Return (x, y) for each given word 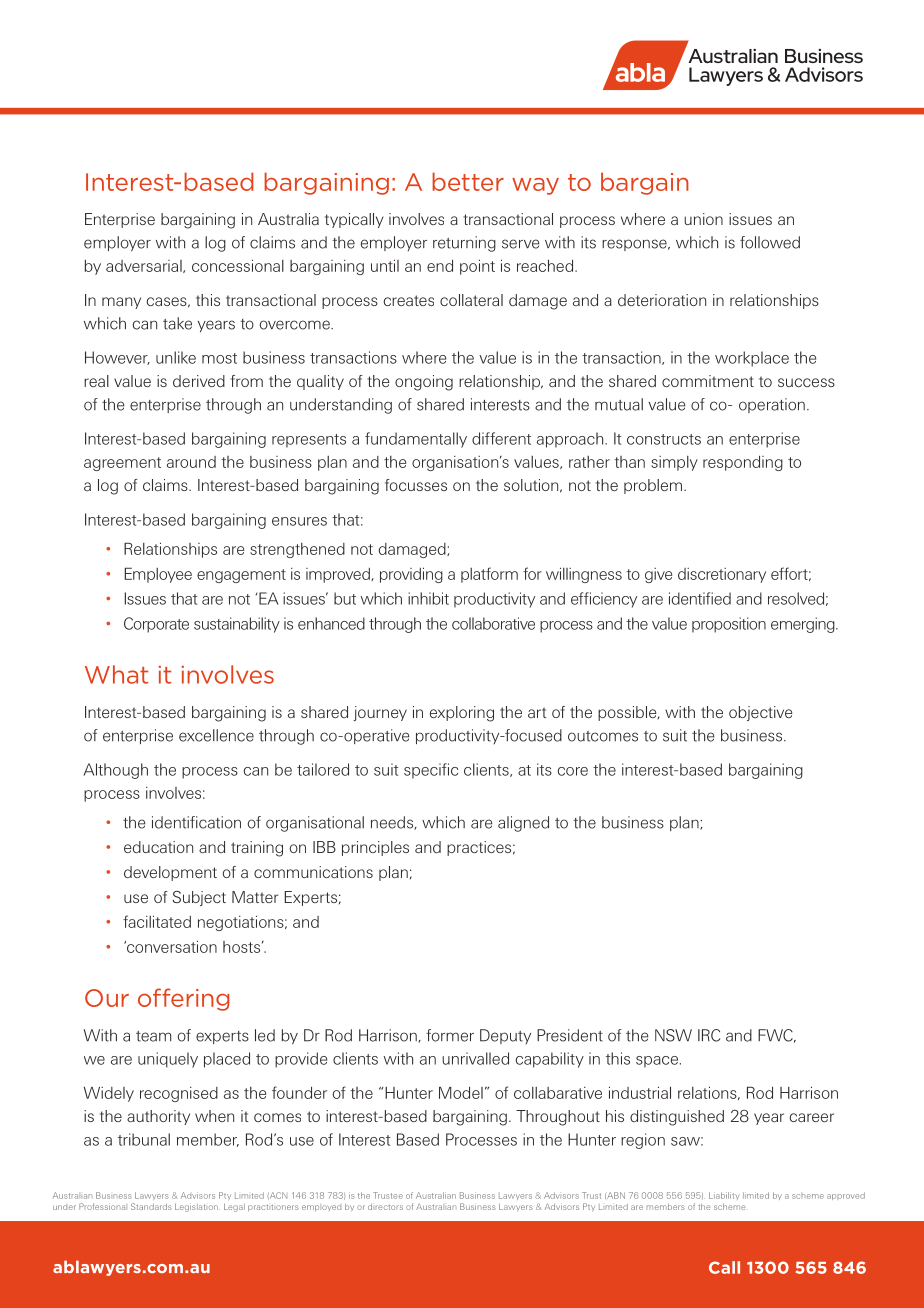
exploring (462, 714)
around (191, 462)
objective (761, 713)
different (501, 438)
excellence (216, 735)
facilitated (157, 921)
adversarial (145, 266)
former (450, 1035)
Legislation (197, 1208)
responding (743, 463)
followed (770, 242)
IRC (709, 1035)
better (468, 181)
